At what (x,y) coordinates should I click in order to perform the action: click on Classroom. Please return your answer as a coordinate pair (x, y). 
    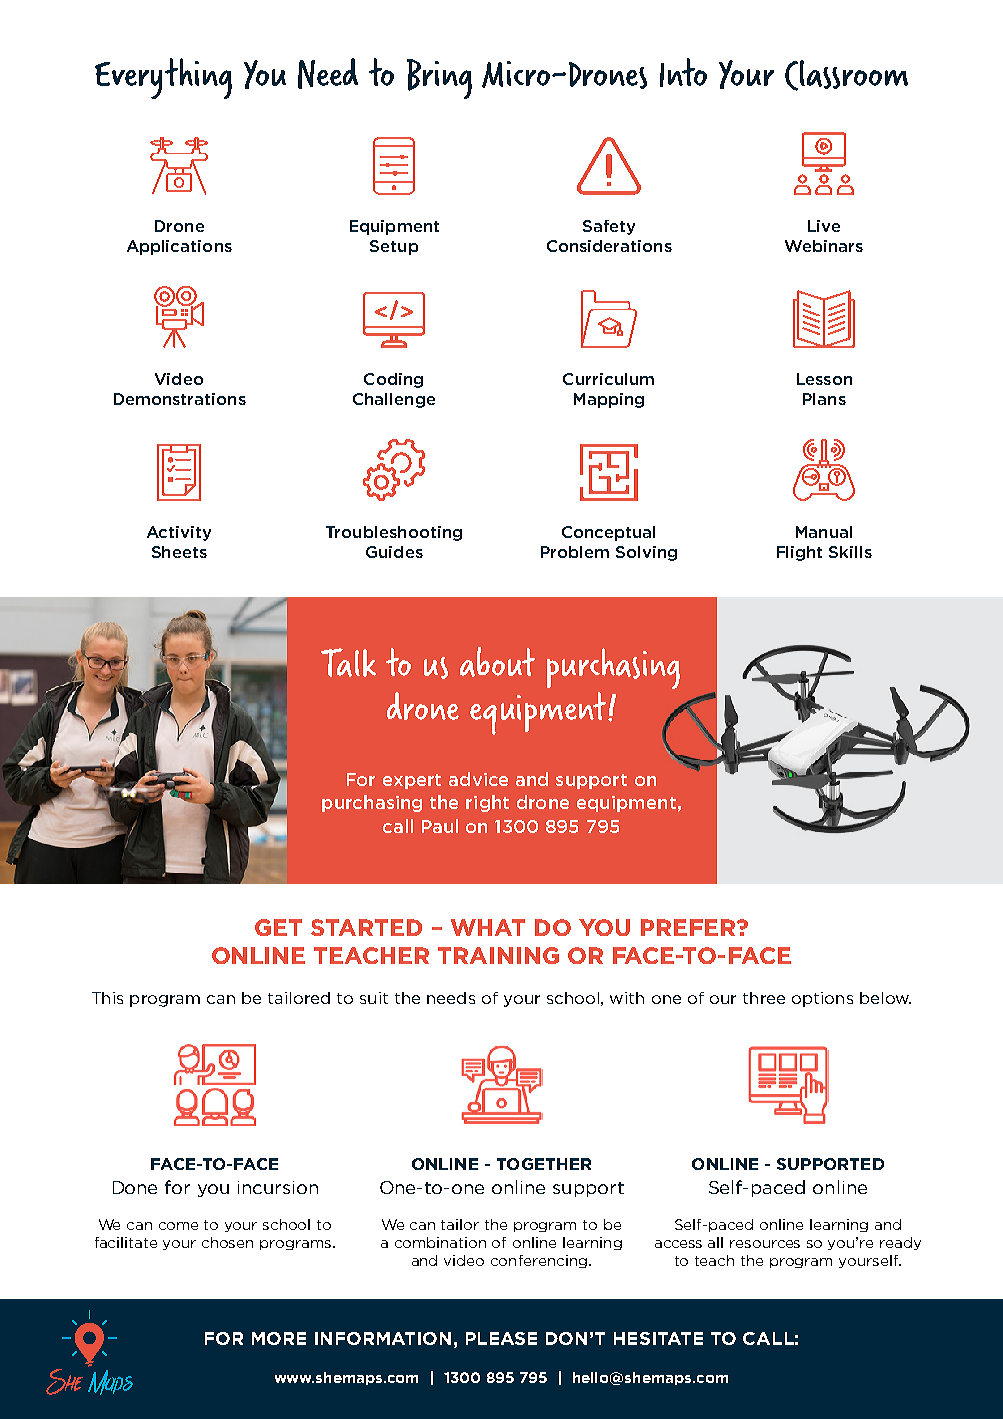
    Looking at the image, I should click on (846, 75).
